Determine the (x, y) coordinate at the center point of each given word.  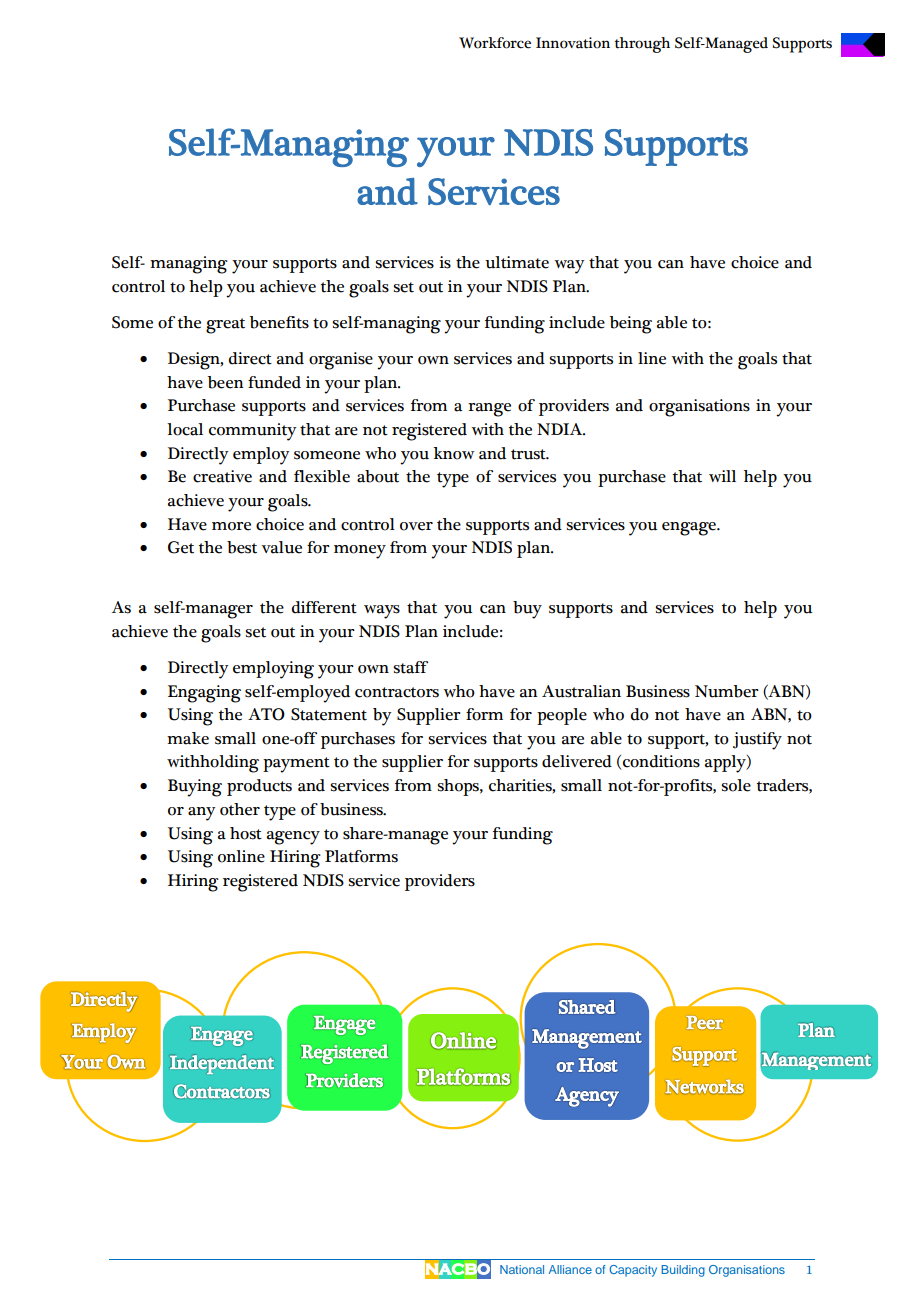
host (246, 833)
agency (293, 838)
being (631, 325)
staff (410, 667)
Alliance (570, 1269)
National (522, 1269)
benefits (279, 322)
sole (736, 785)
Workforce (495, 43)
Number (727, 691)
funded (274, 382)
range (489, 410)
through (642, 45)
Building (683, 1271)
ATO (266, 714)
